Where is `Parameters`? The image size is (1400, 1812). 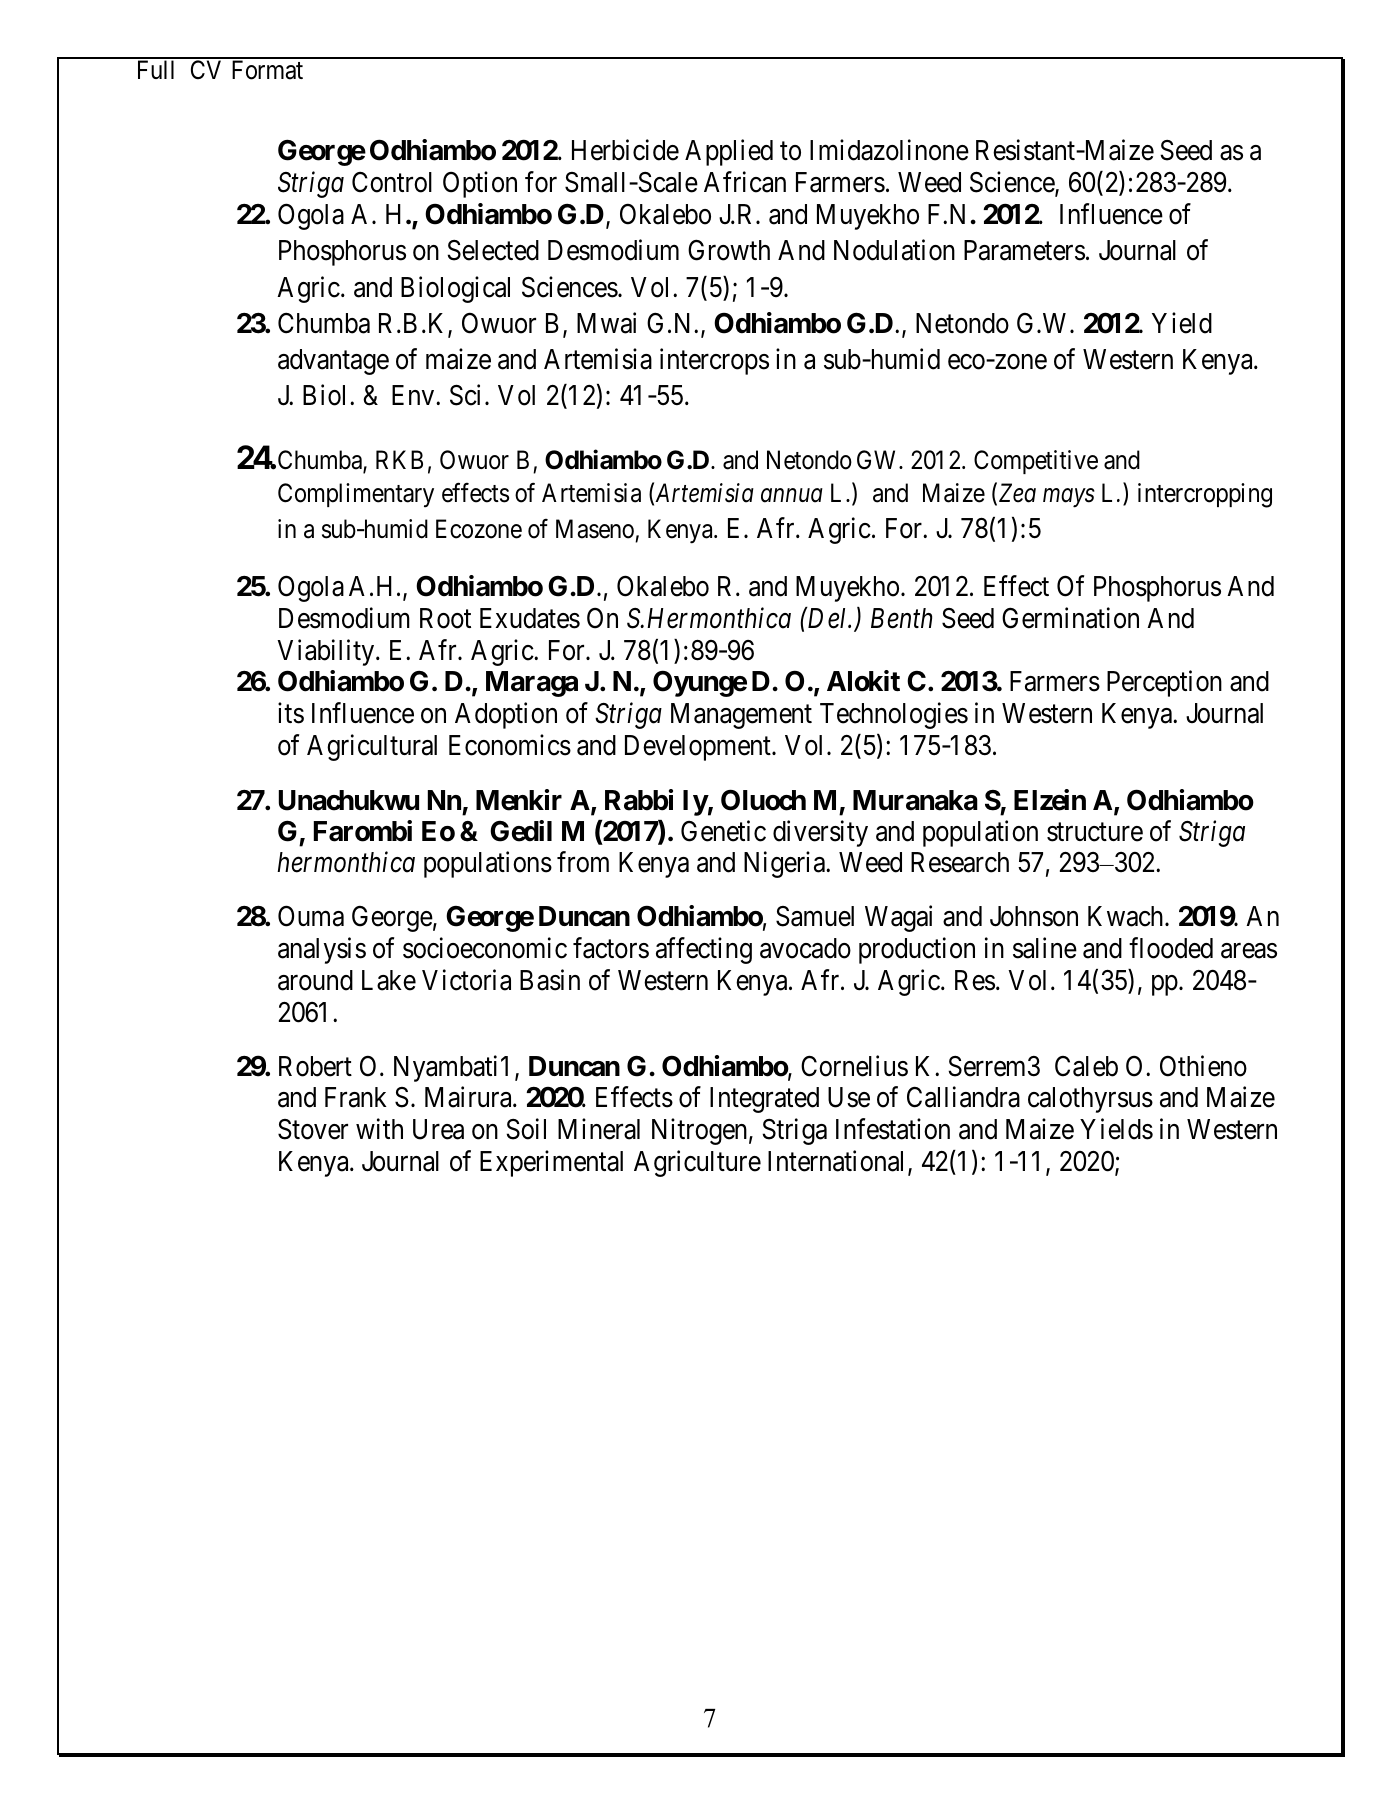
Parameters is located at coordinates (1024, 250).
